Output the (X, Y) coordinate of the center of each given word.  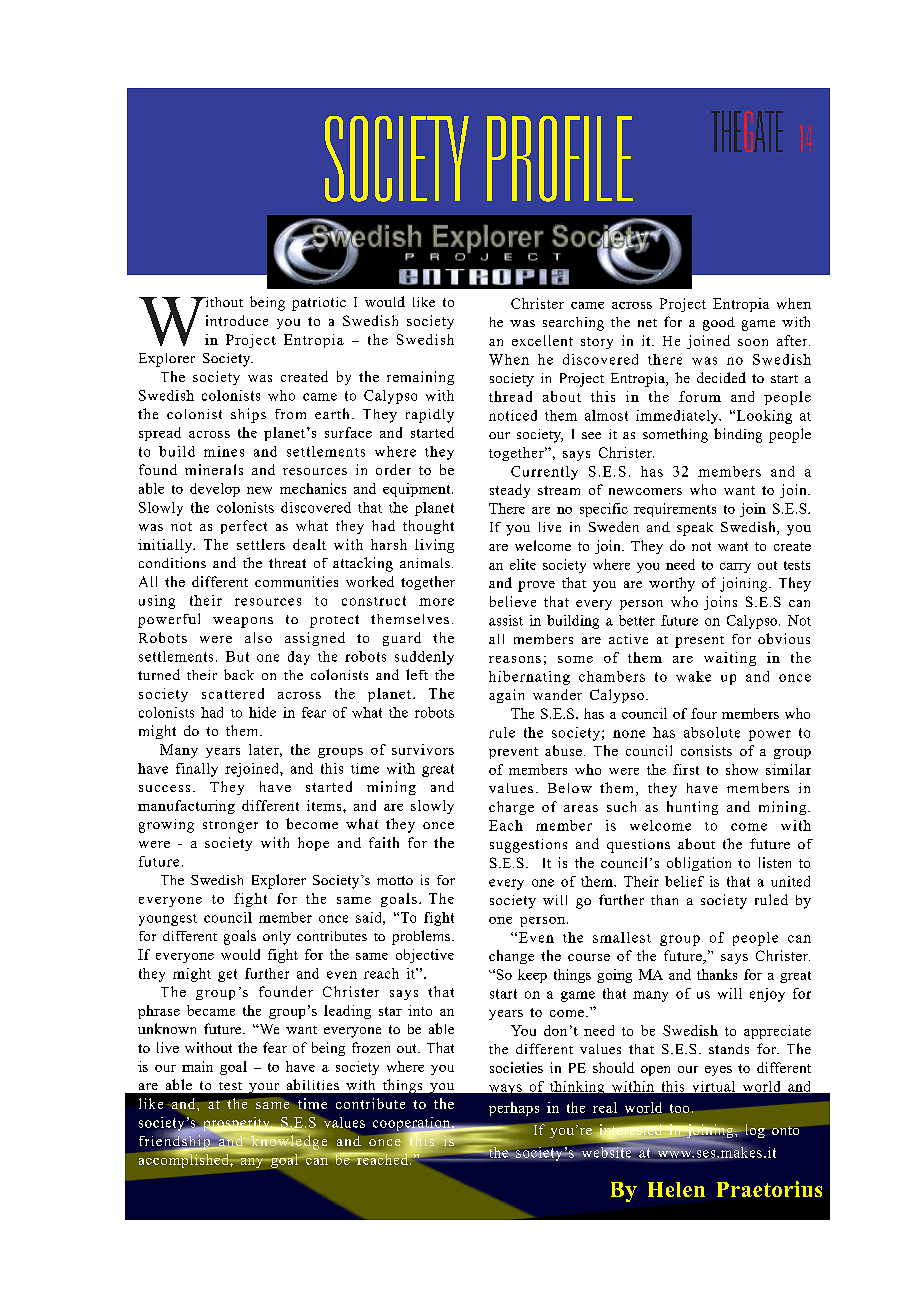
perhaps (514, 1109)
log (755, 1131)
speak (695, 529)
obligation (699, 864)
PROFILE (560, 159)
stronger (230, 827)
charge (511, 808)
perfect (244, 527)
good (719, 324)
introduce (237, 320)
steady (510, 491)
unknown (167, 1028)
